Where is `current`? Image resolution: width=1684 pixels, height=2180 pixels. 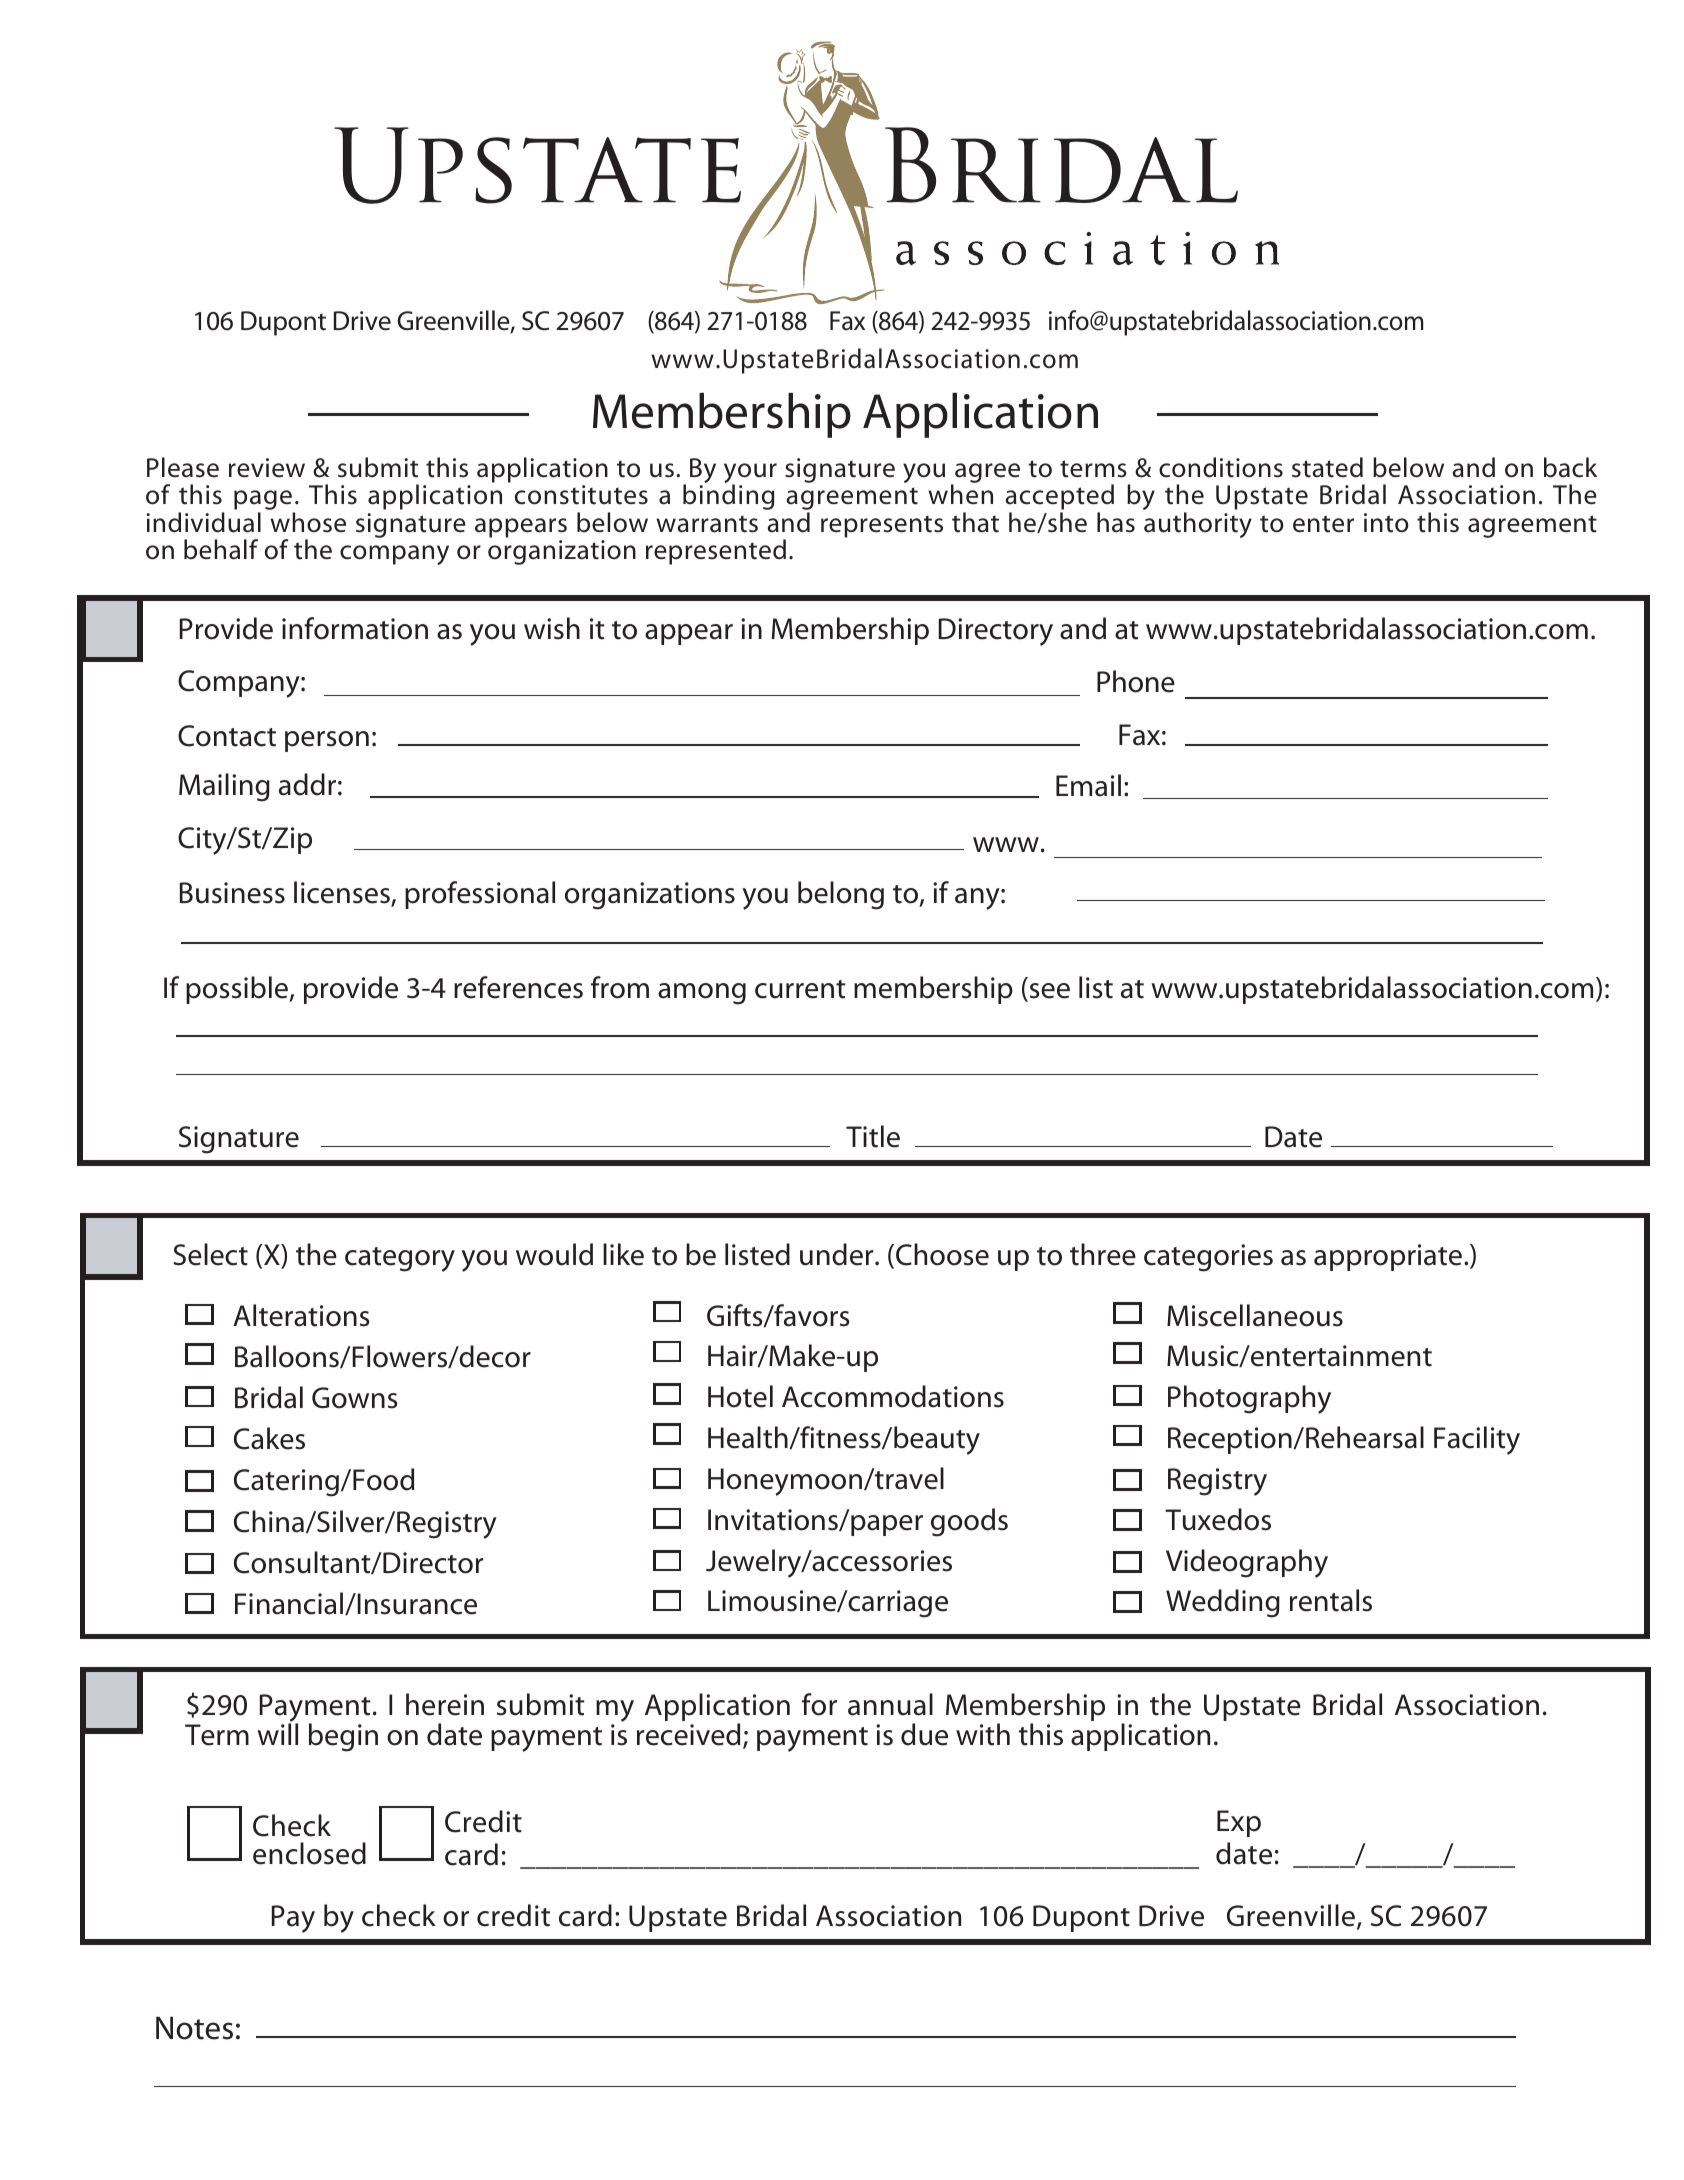 current is located at coordinates (800, 989).
